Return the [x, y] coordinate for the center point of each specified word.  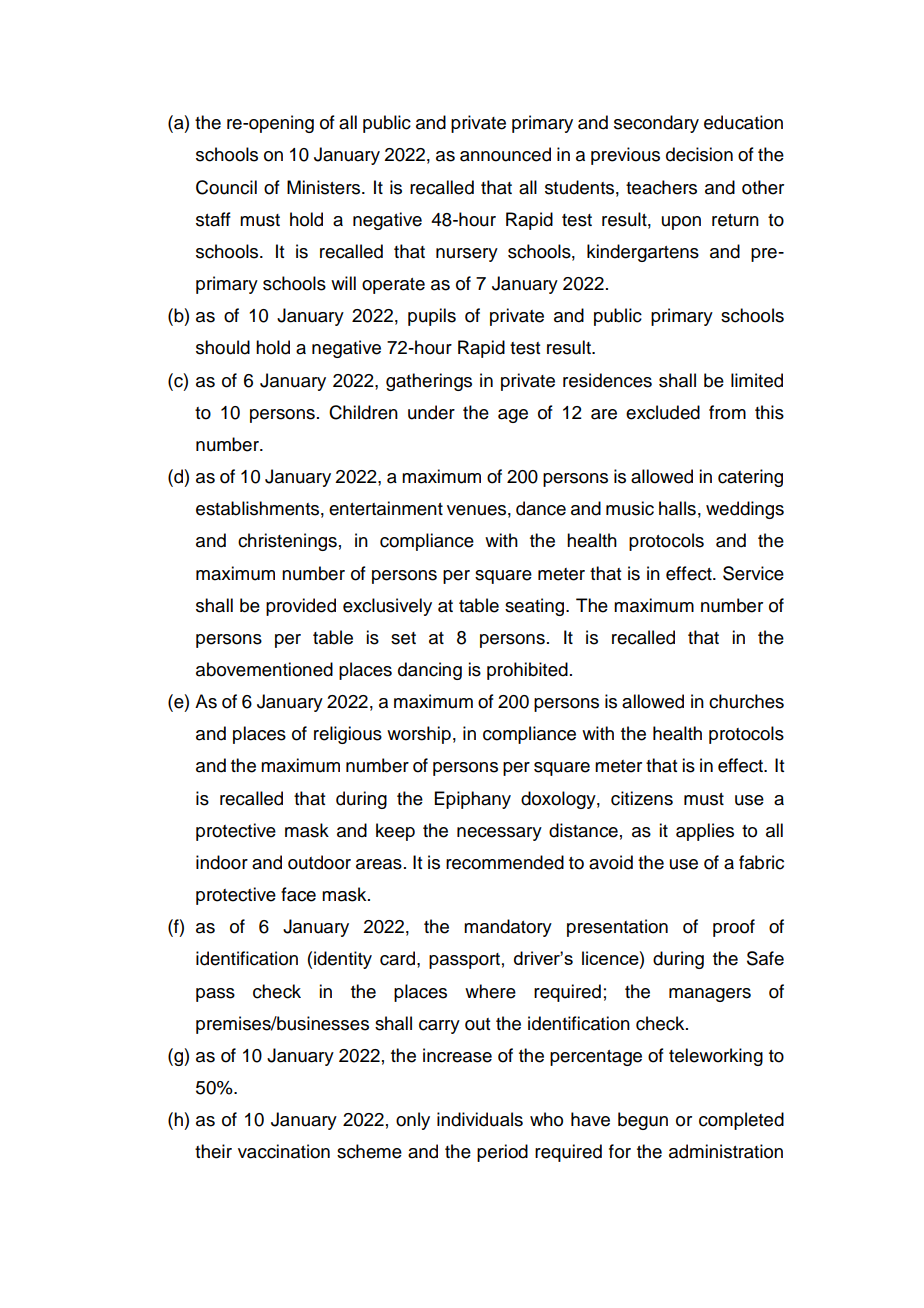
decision [699, 154]
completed [741, 1121]
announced [505, 154]
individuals [480, 1119]
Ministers [325, 187]
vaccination [284, 1151]
